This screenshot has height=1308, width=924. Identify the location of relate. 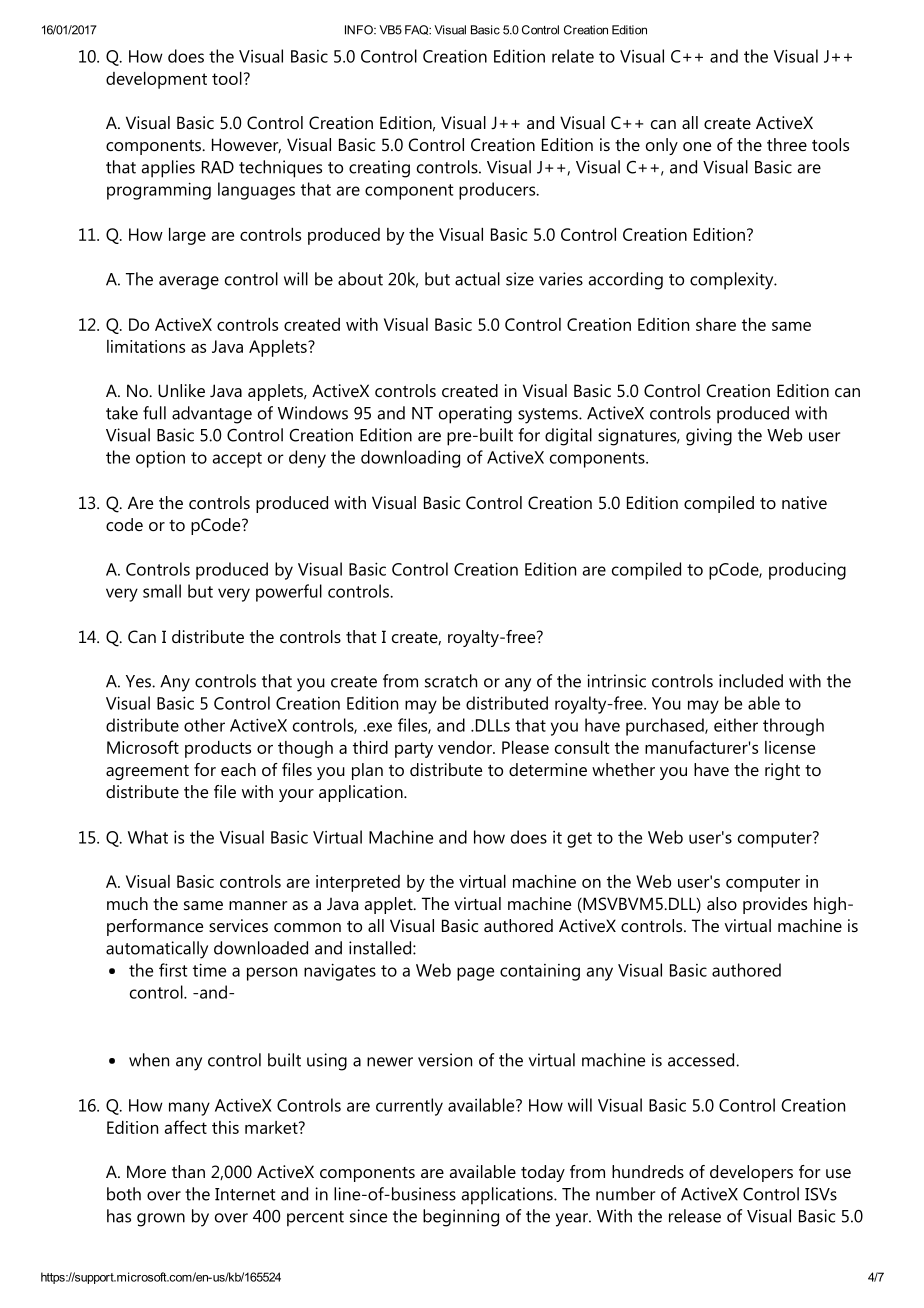
(573, 56).
